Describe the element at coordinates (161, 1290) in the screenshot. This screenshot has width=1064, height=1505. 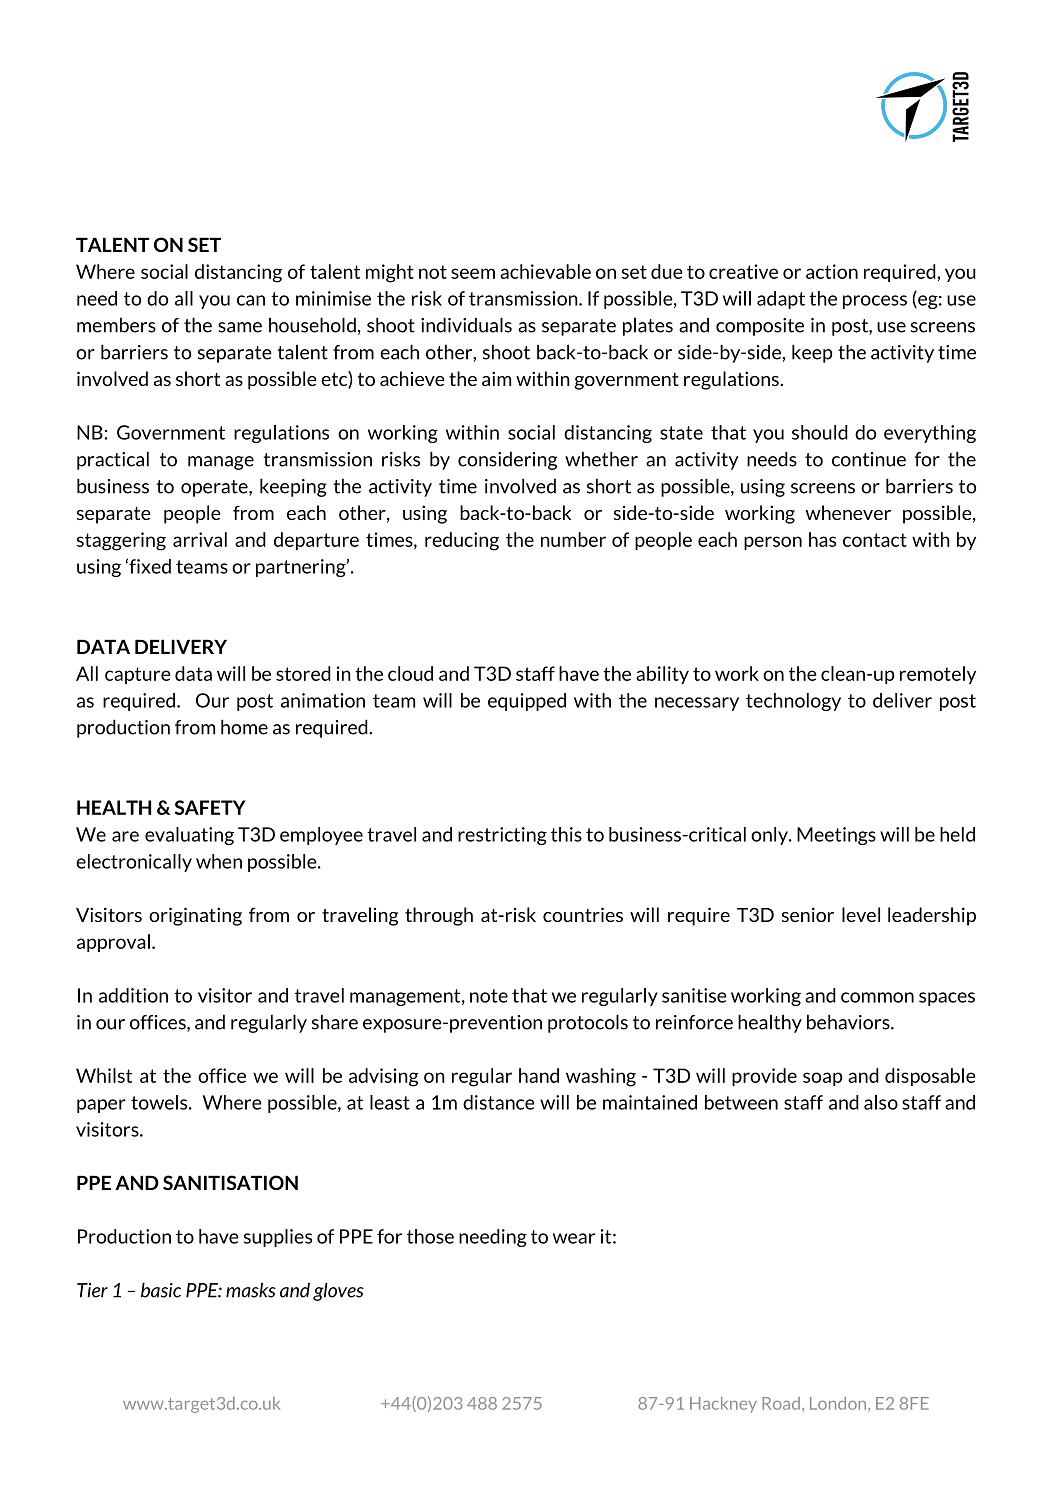
I see `basic` at that location.
